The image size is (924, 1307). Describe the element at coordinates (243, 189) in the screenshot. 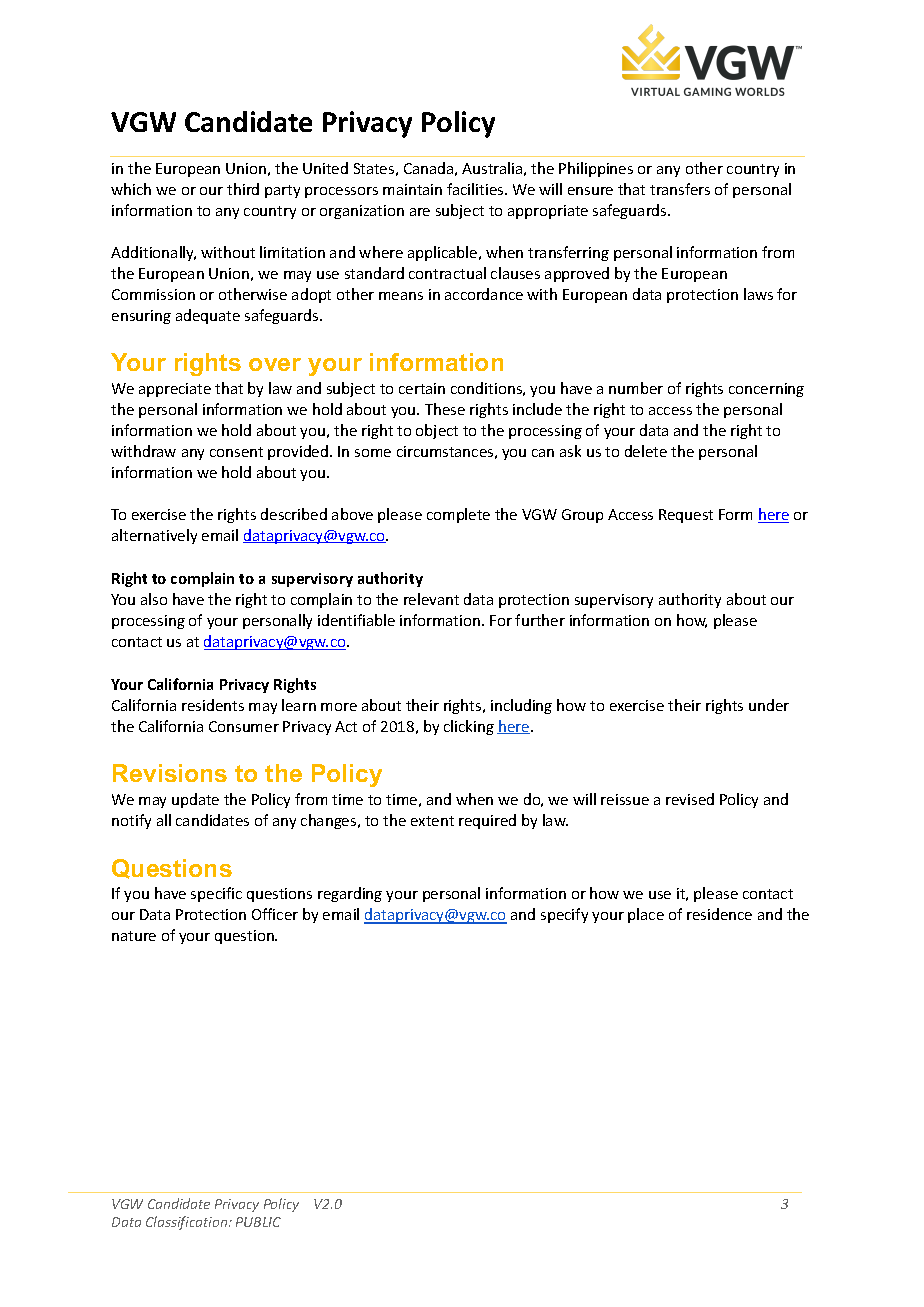

I see `third` at that location.
